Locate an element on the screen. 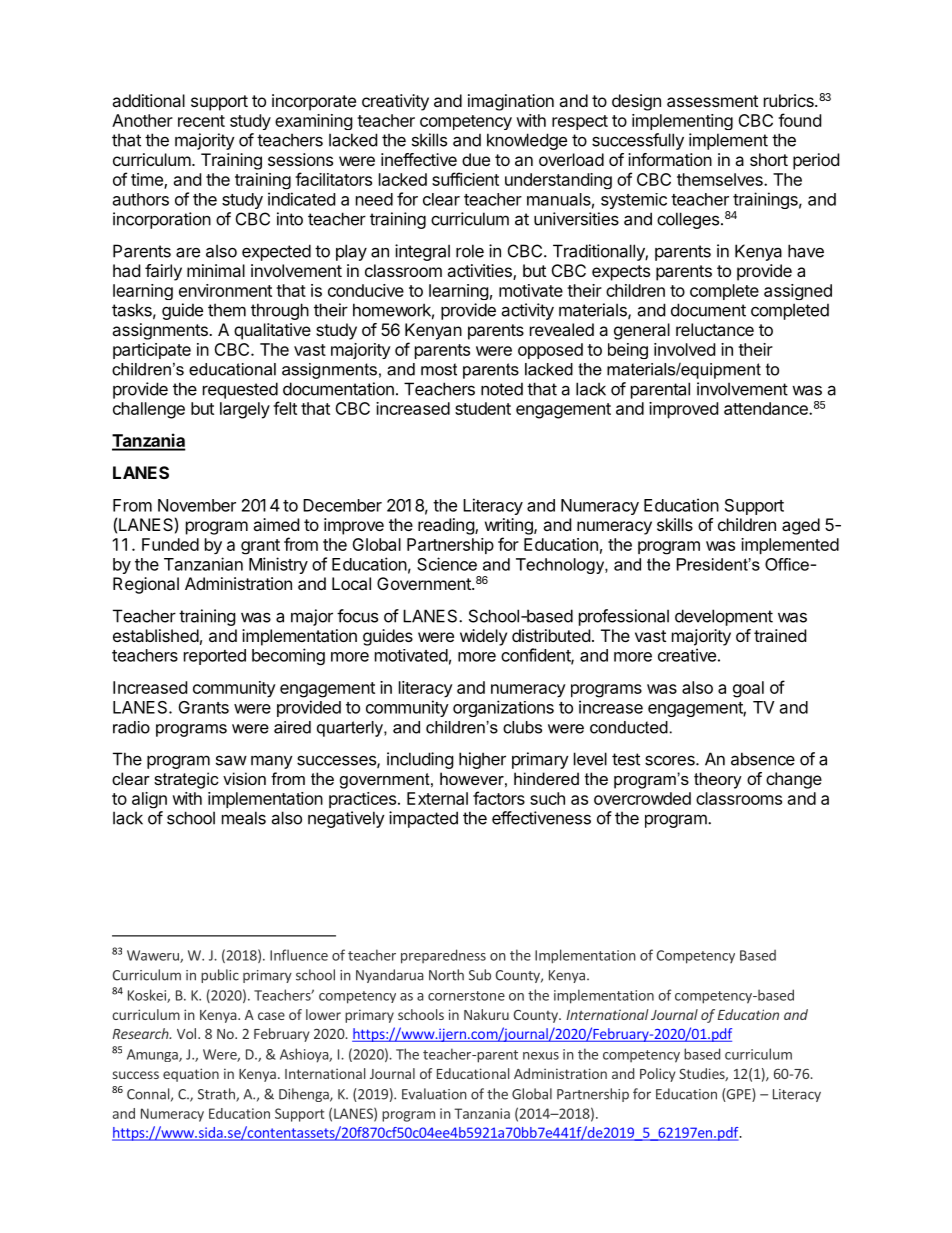 The width and height of the screenshot is (952, 1233). equation is located at coordinates (191, 1075).
